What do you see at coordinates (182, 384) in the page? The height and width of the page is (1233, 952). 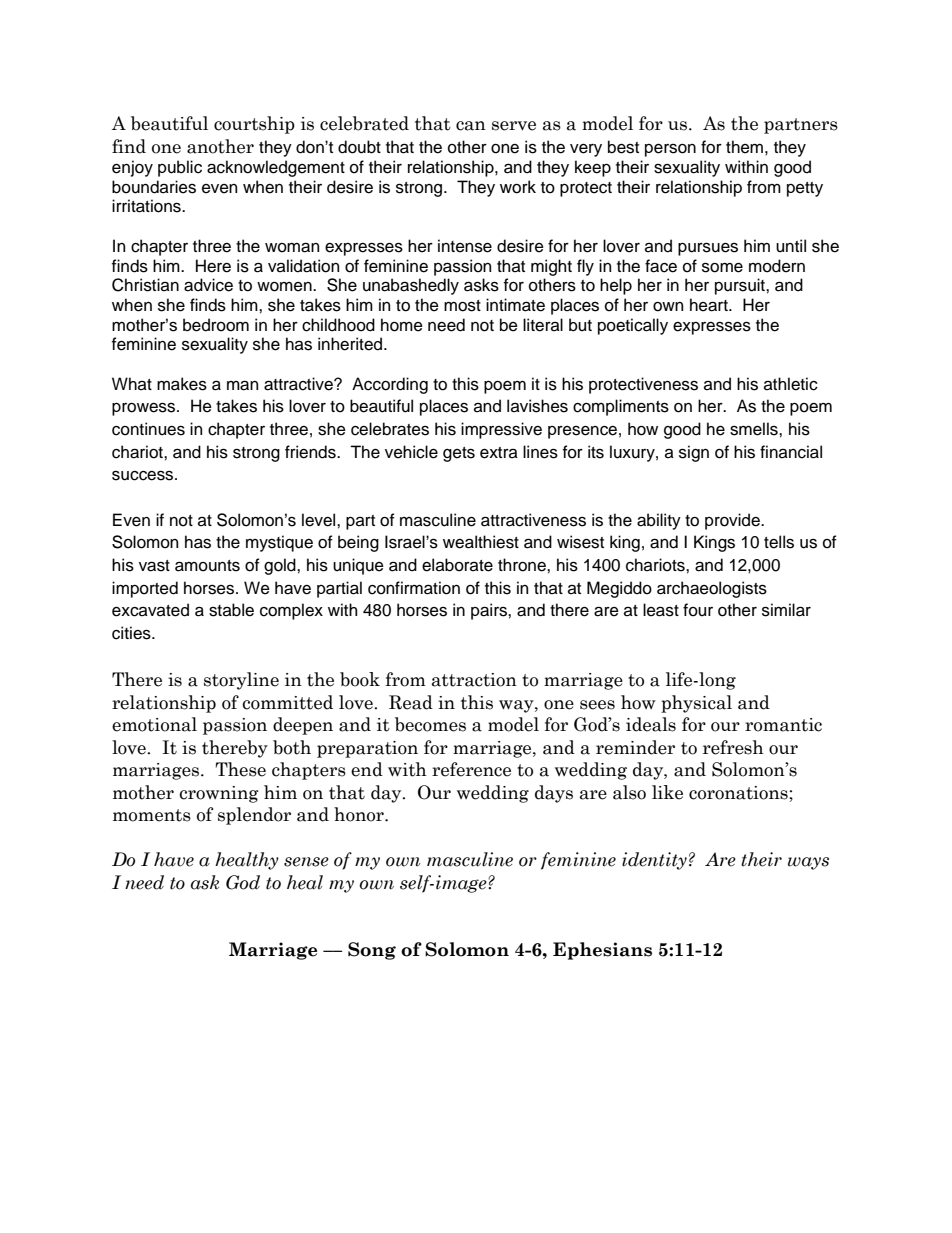 I see `makes` at bounding box center [182, 384].
